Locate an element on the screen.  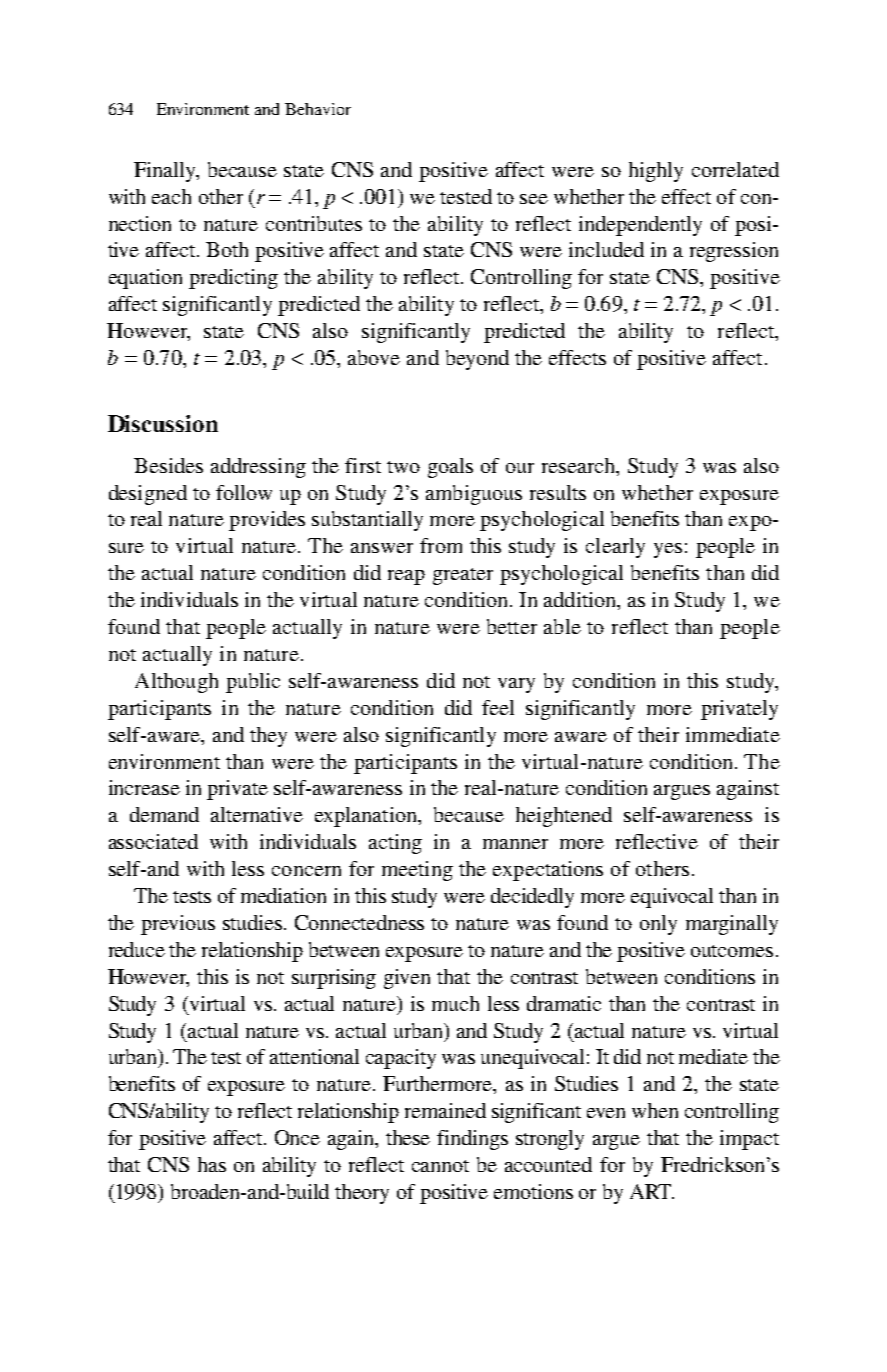
Discussion is located at coordinates (163, 423).
